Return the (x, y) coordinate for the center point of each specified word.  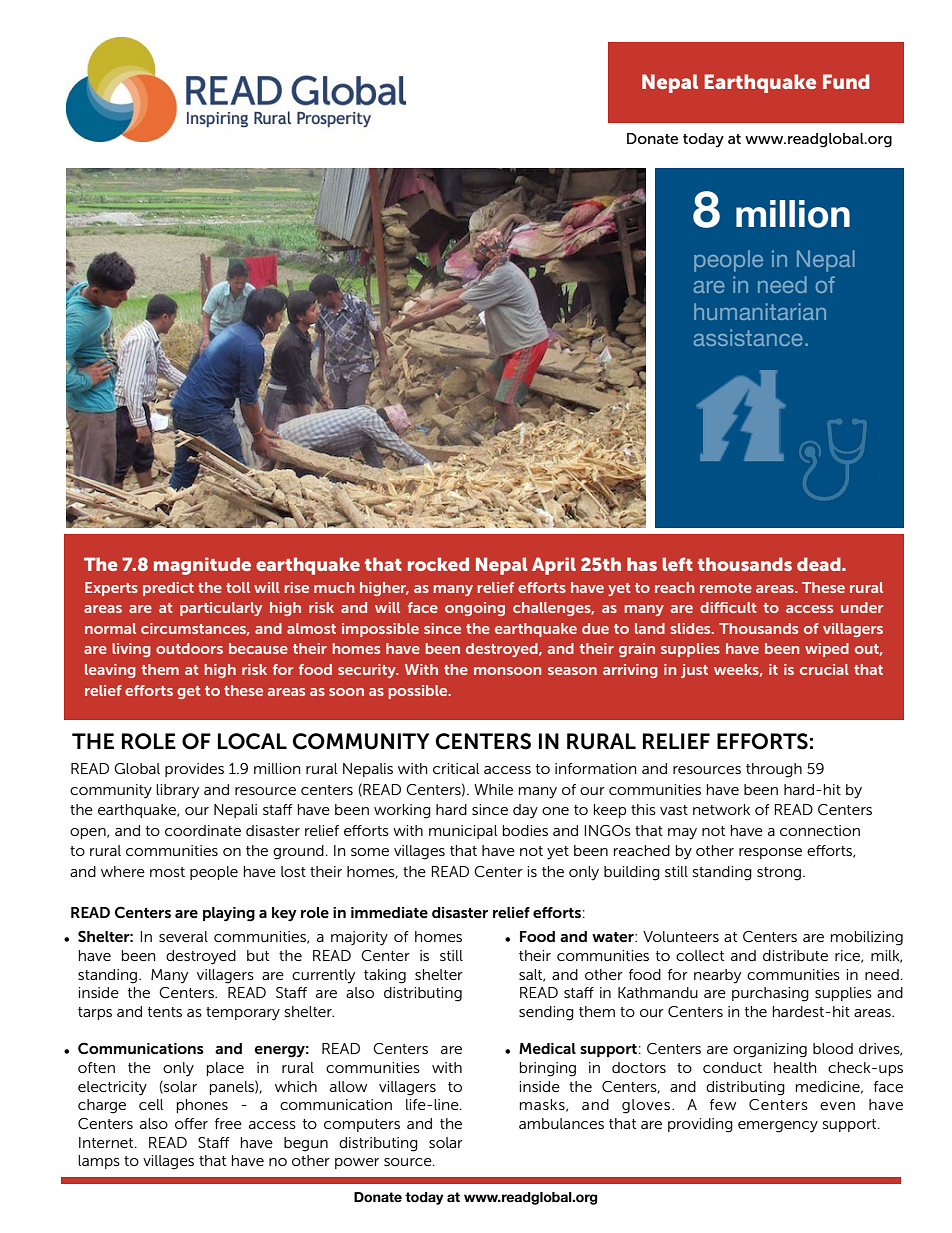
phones (202, 1106)
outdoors (189, 648)
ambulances (561, 1123)
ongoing (475, 609)
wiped (827, 650)
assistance (748, 337)
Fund (846, 81)
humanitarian (760, 311)
